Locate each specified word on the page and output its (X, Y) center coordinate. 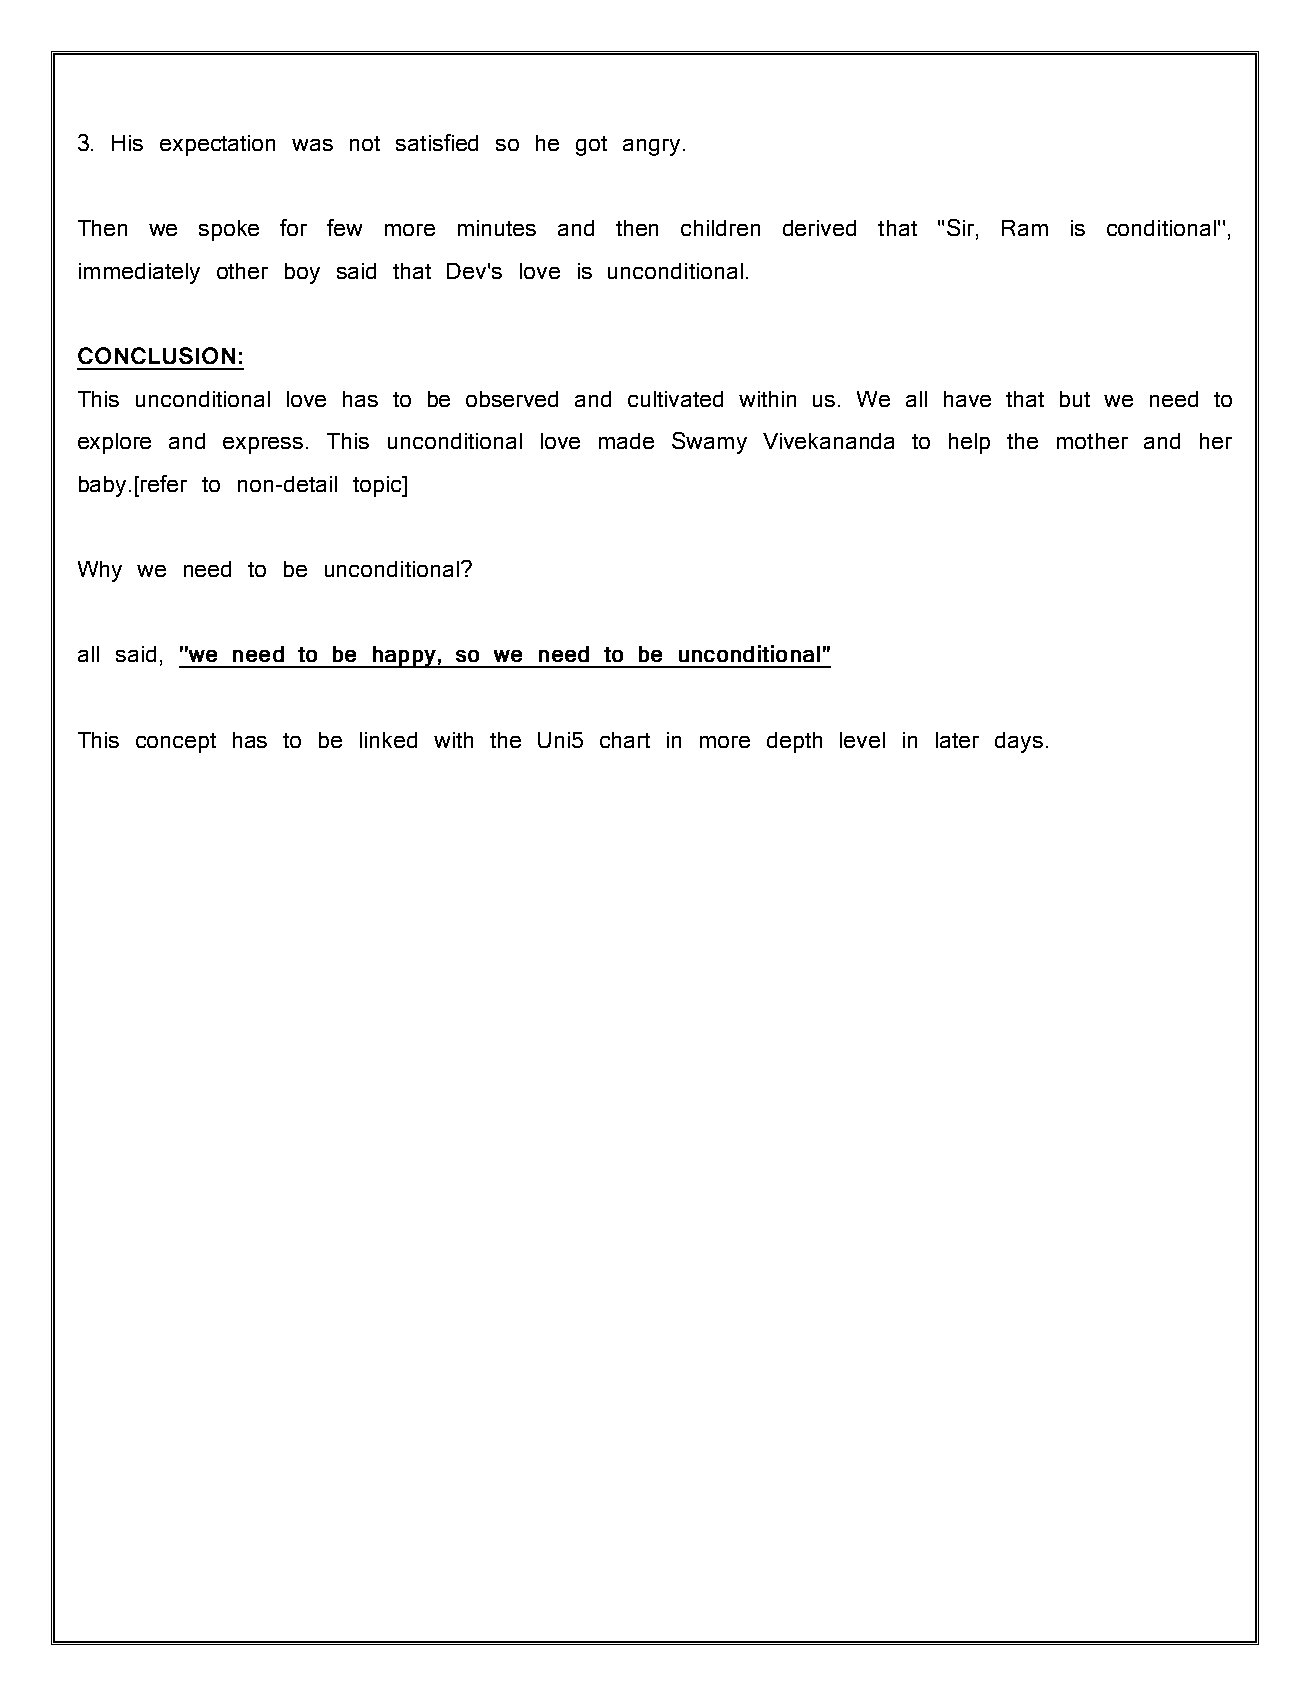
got (591, 146)
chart (625, 740)
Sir (962, 229)
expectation (217, 145)
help (969, 443)
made (626, 441)
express (263, 445)
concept (176, 743)
